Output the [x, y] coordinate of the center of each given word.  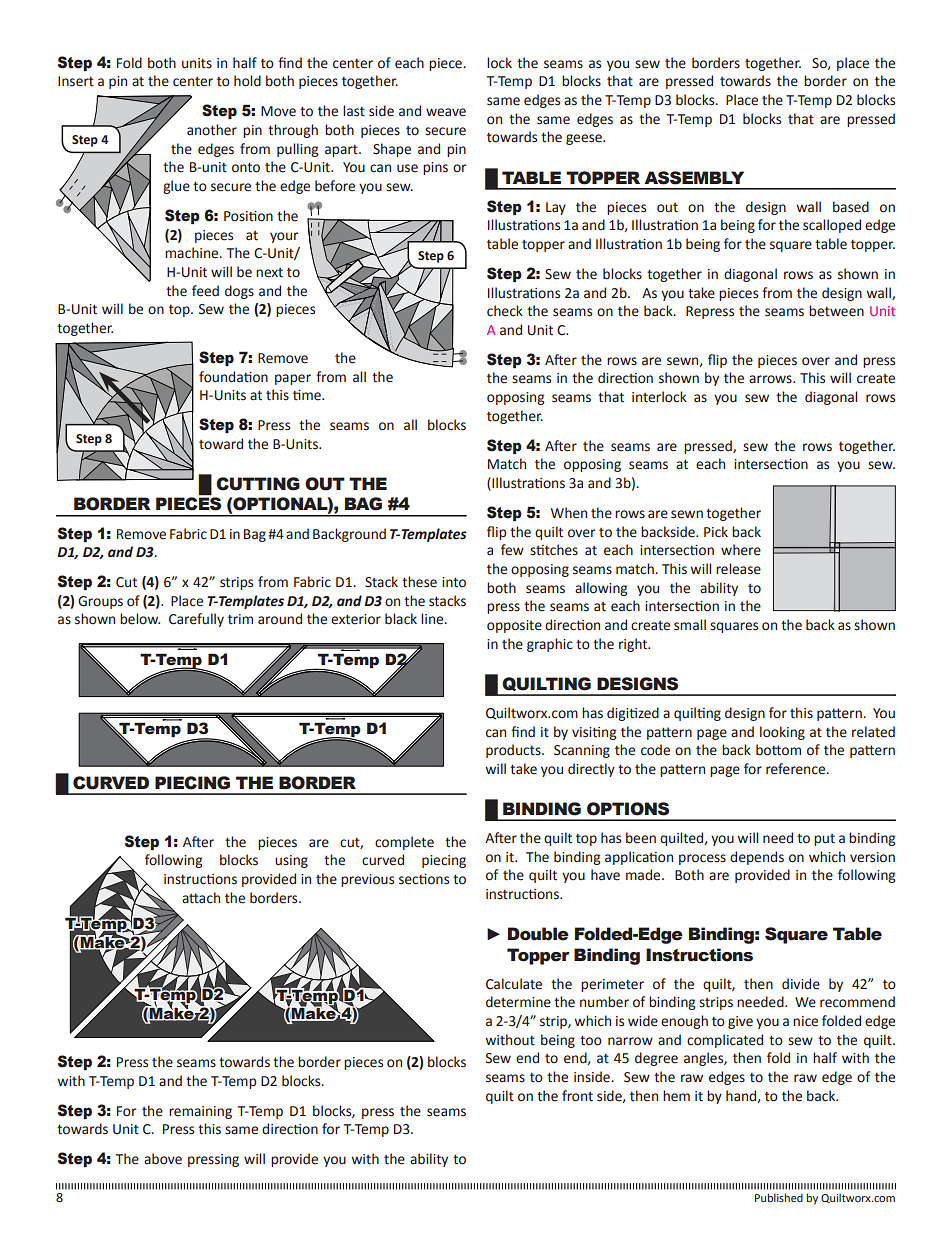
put [824, 840]
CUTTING [258, 484]
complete [404, 843]
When [569, 513]
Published [779, 1197]
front [577, 1096]
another [212, 130]
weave [446, 112]
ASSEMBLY [694, 178]
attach [201, 898]
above [163, 1159]
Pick [716, 532]
